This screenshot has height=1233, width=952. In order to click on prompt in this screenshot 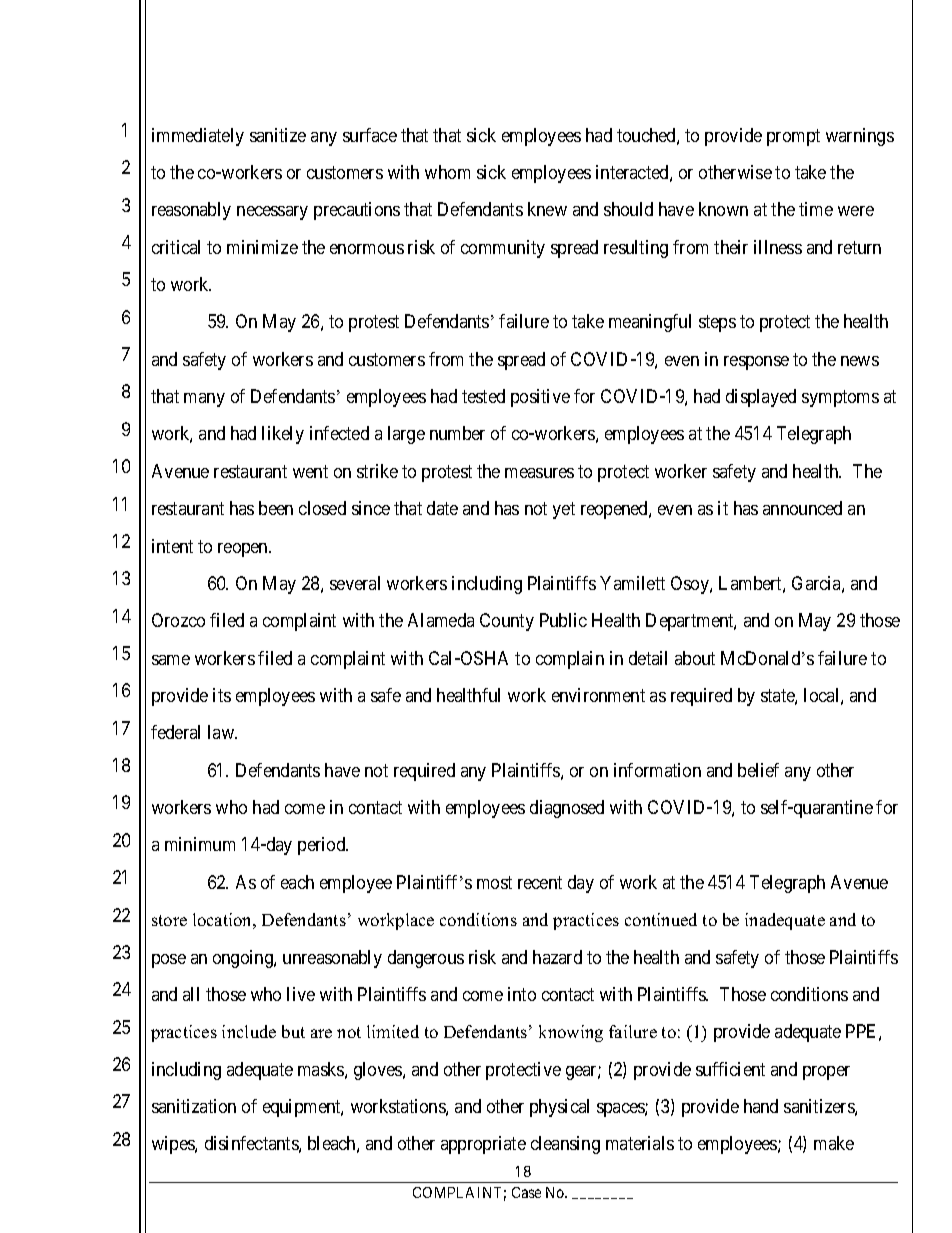, I will do `click(793, 137)`.
